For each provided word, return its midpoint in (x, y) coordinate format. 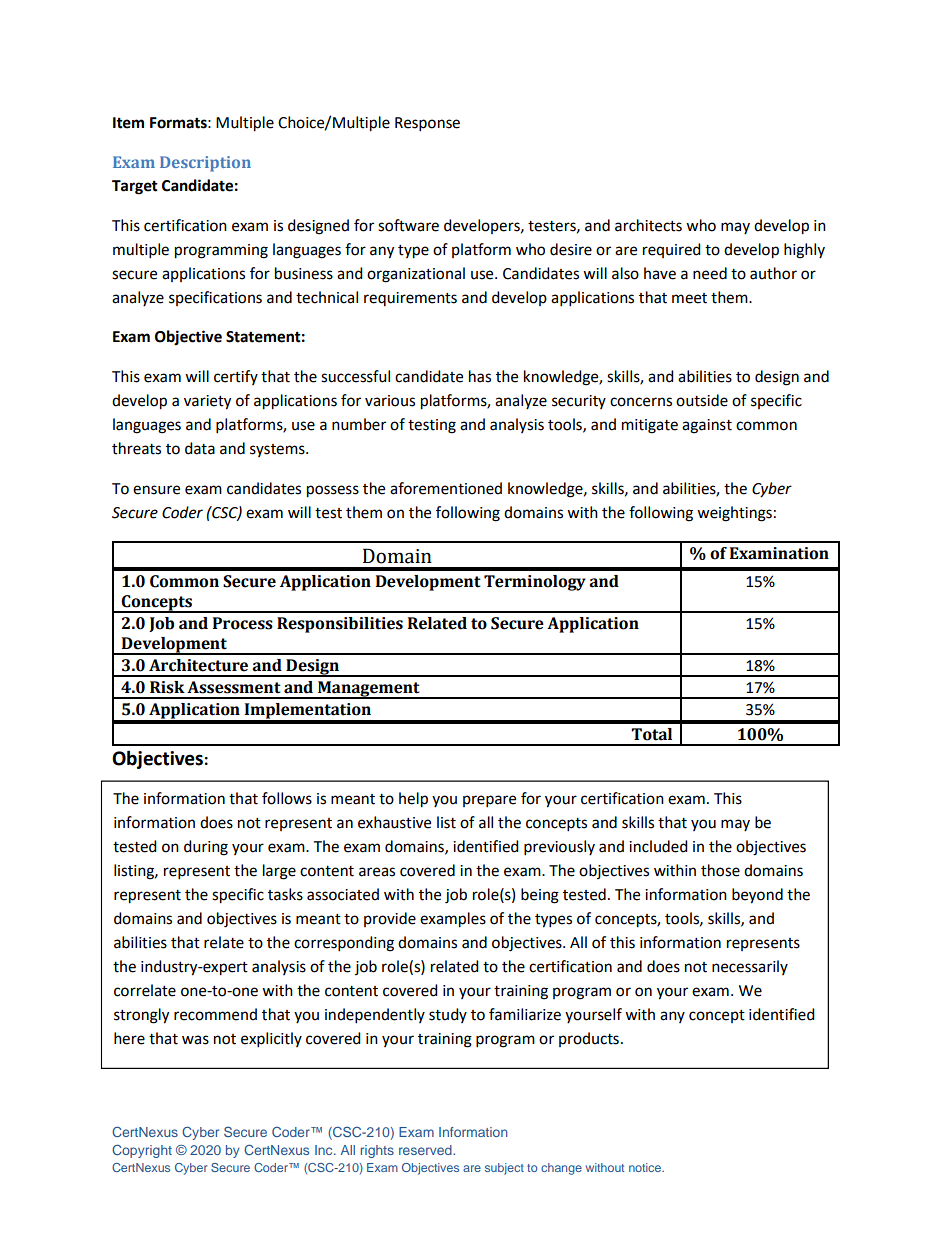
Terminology (535, 583)
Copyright (142, 1151)
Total (651, 734)
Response (427, 124)
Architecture (198, 665)
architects (648, 225)
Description (205, 164)
